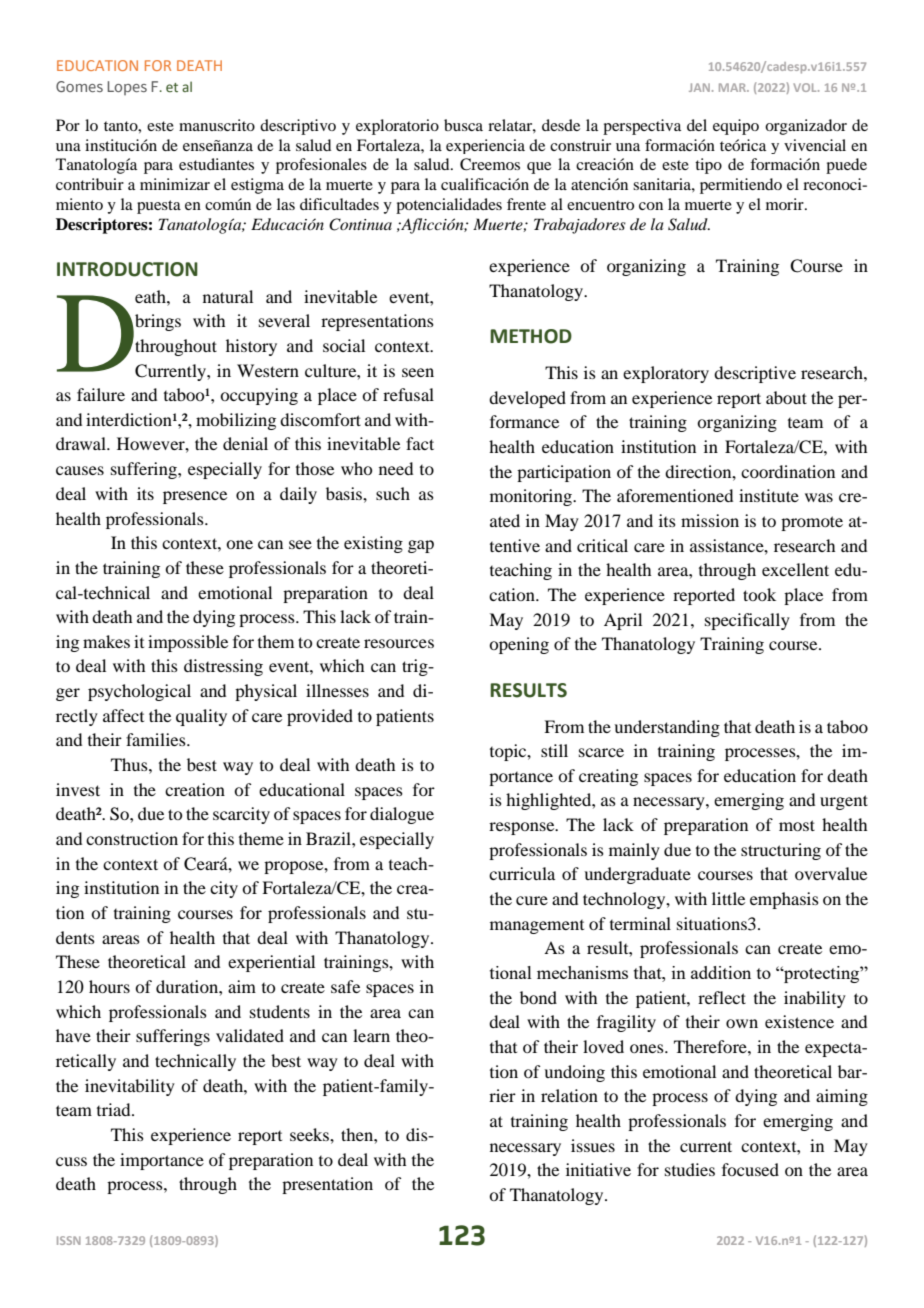 Image resolution: width=924 pixels, height=1308 pixels. What do you see at coordinates (728, 898) in the screenshot?
I see `little` at bounding box center [728, 898].
